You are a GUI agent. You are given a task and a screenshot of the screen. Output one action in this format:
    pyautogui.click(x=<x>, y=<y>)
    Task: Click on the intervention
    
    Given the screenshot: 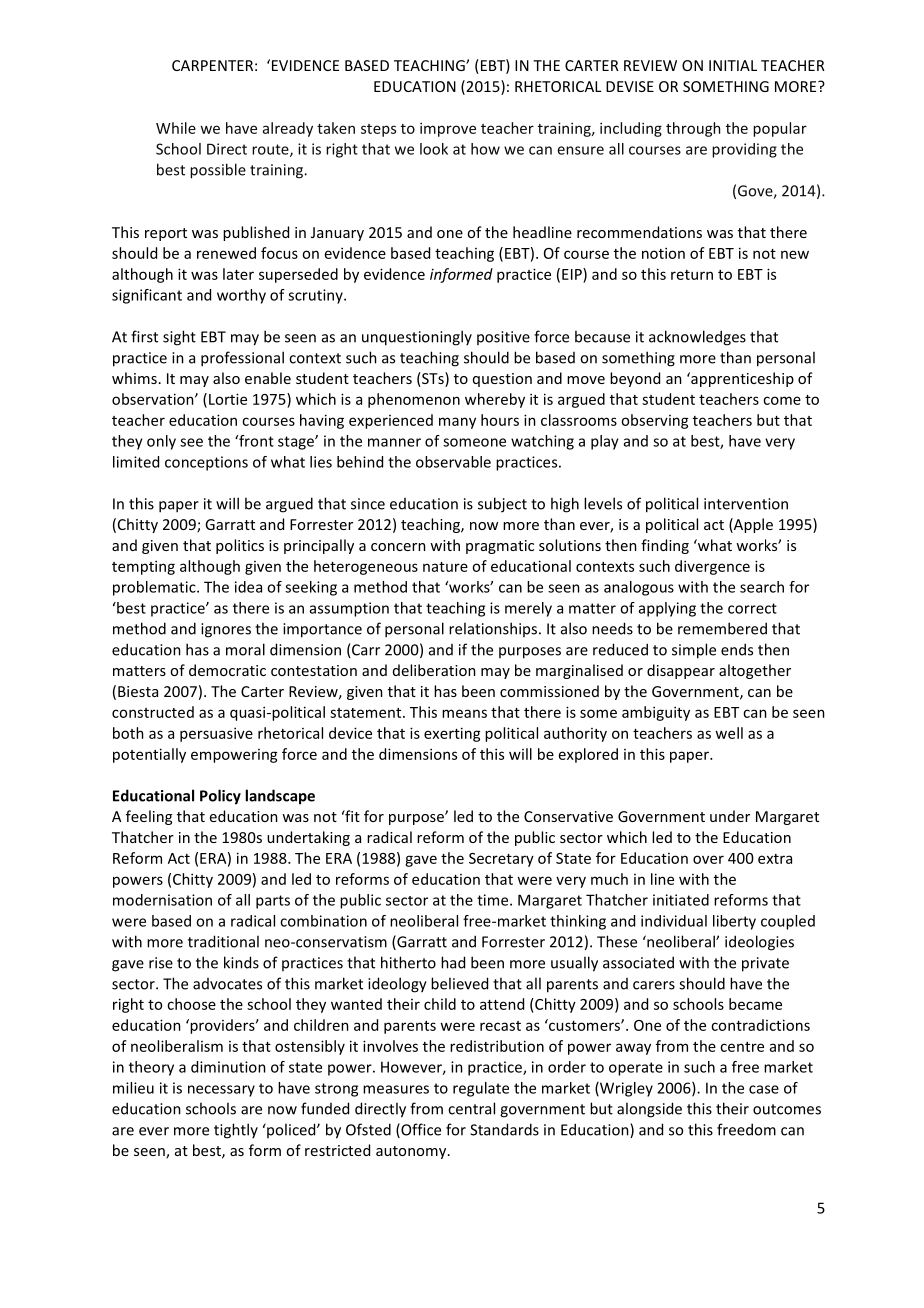 What is the action you would take?
    pyautogui.click(x=746, y=504)
